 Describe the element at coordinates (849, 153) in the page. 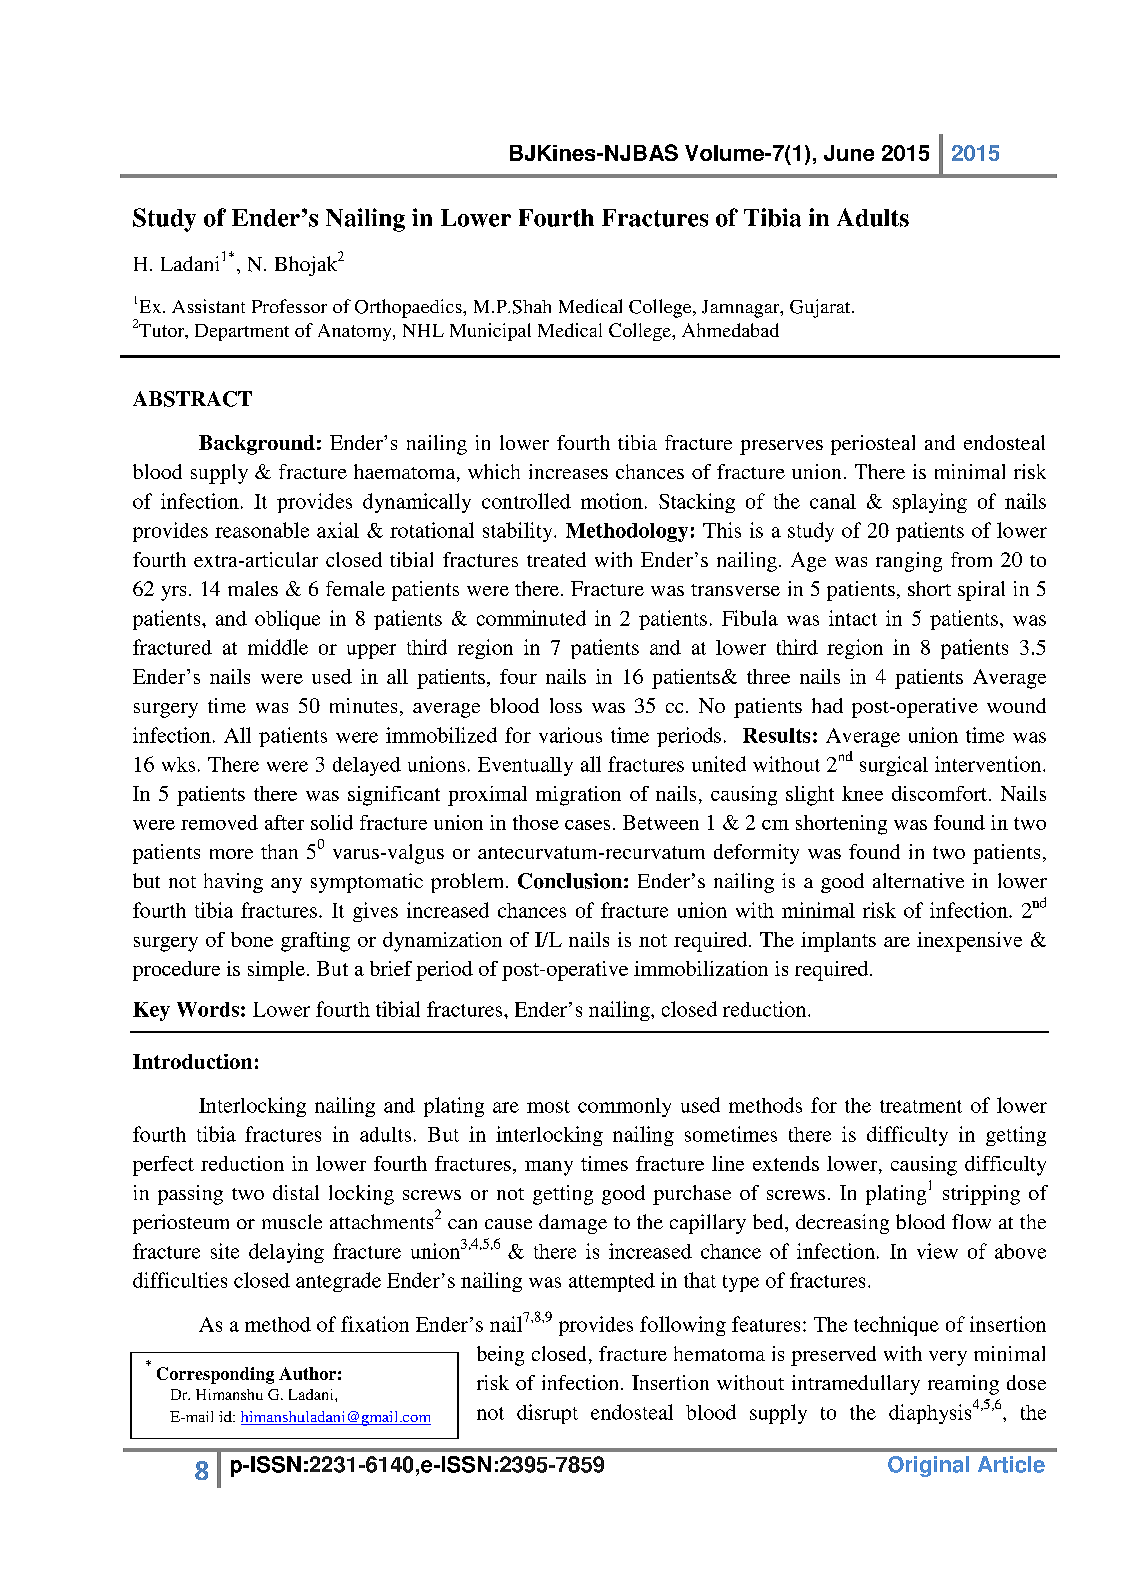

I see `June` at that location.
